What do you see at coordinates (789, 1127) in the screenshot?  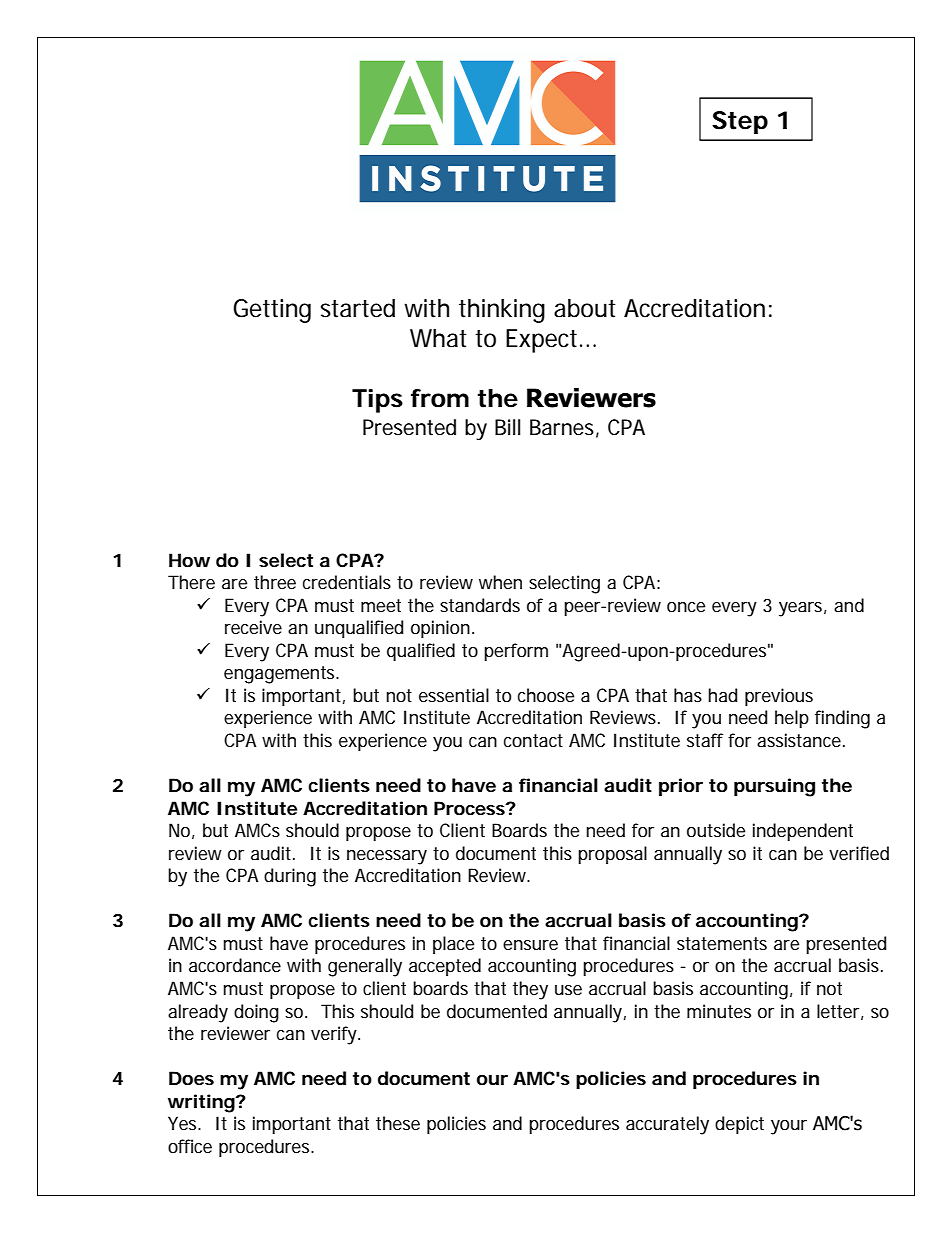 I see `your` at bounding box center [789, 1127].
